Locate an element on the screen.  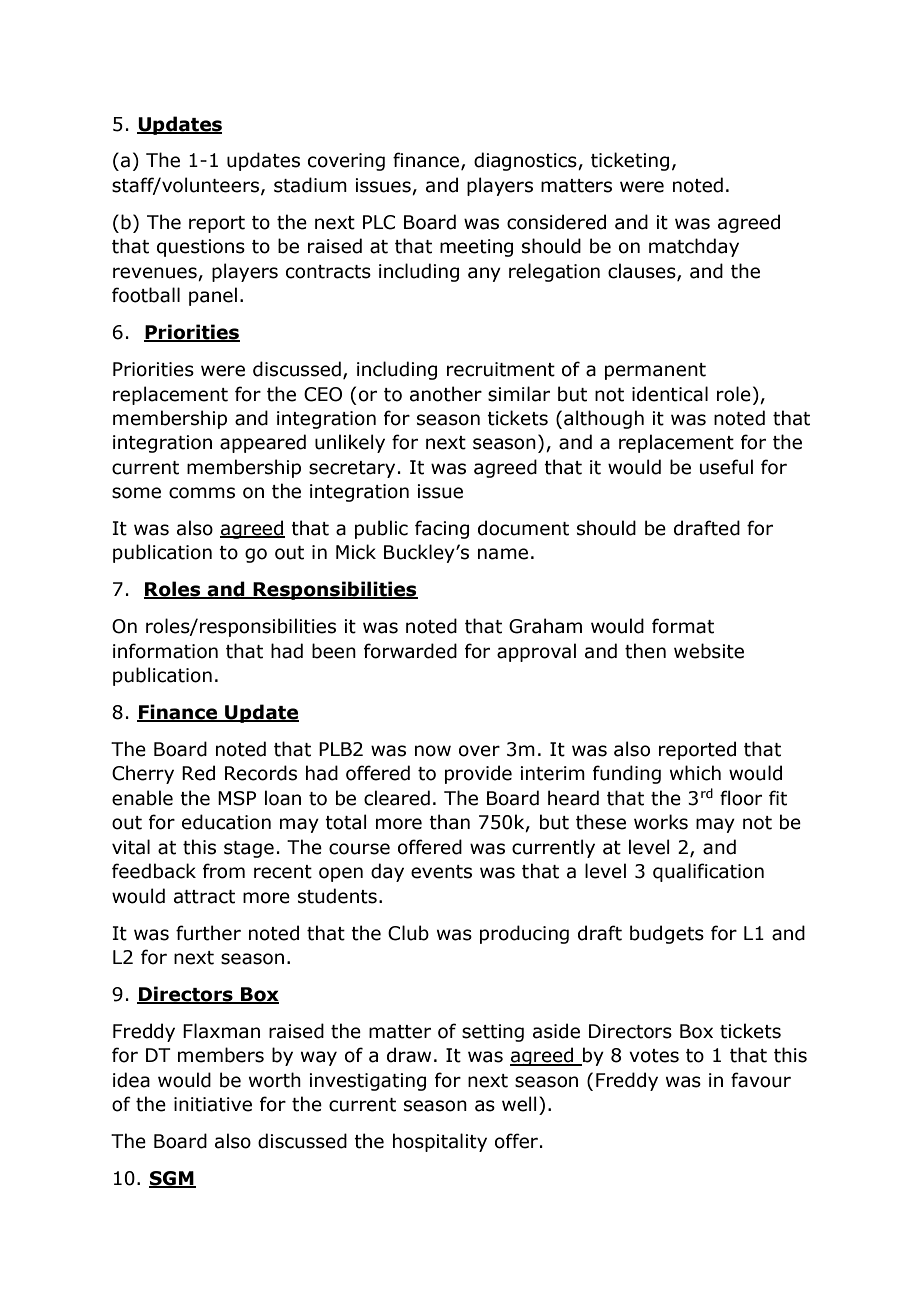
budgets is located at coordinates (667, 934).
